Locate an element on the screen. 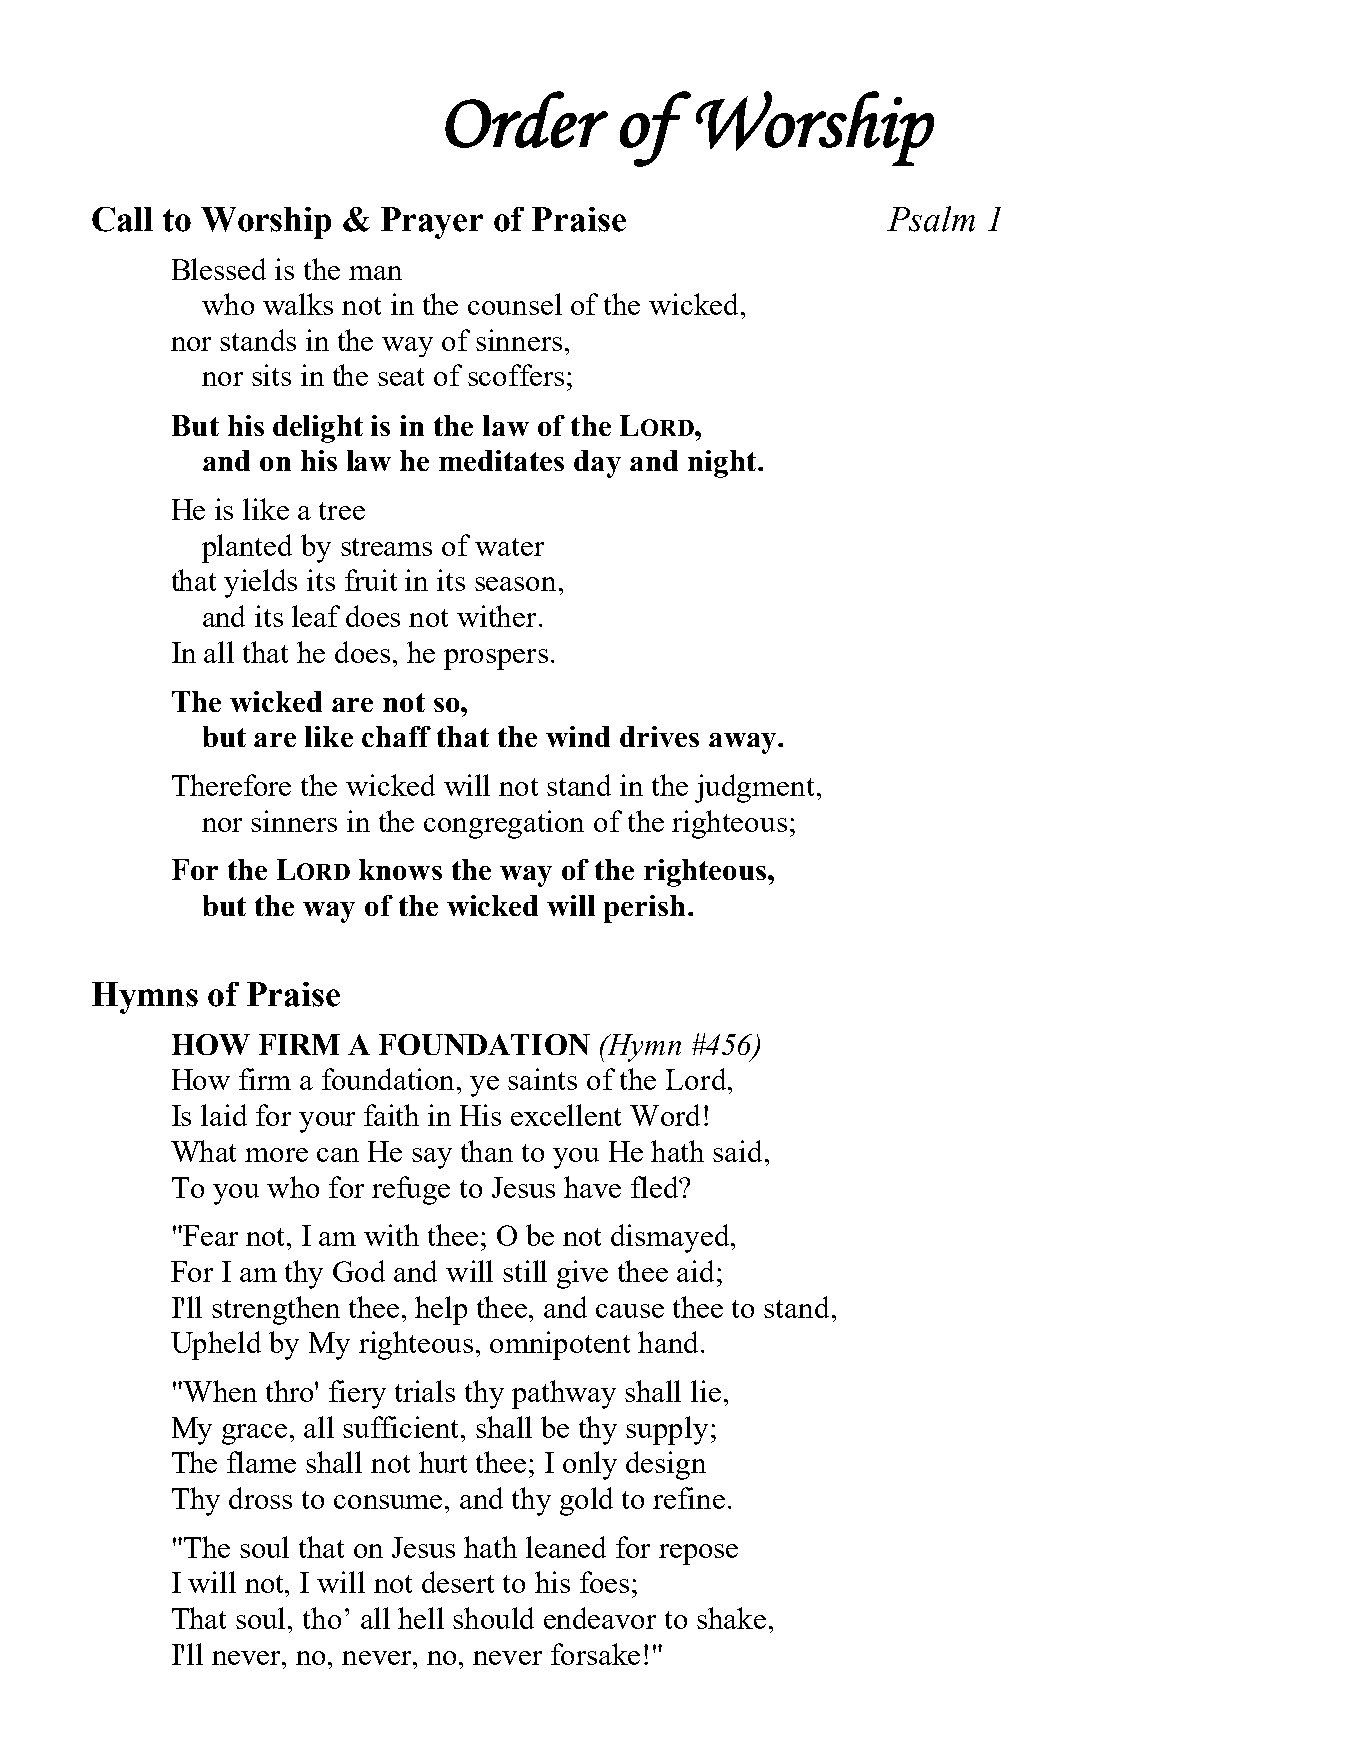 The height and width of the screenshot is (1753, 1355). tho is located at coordinates (322, 1618).
